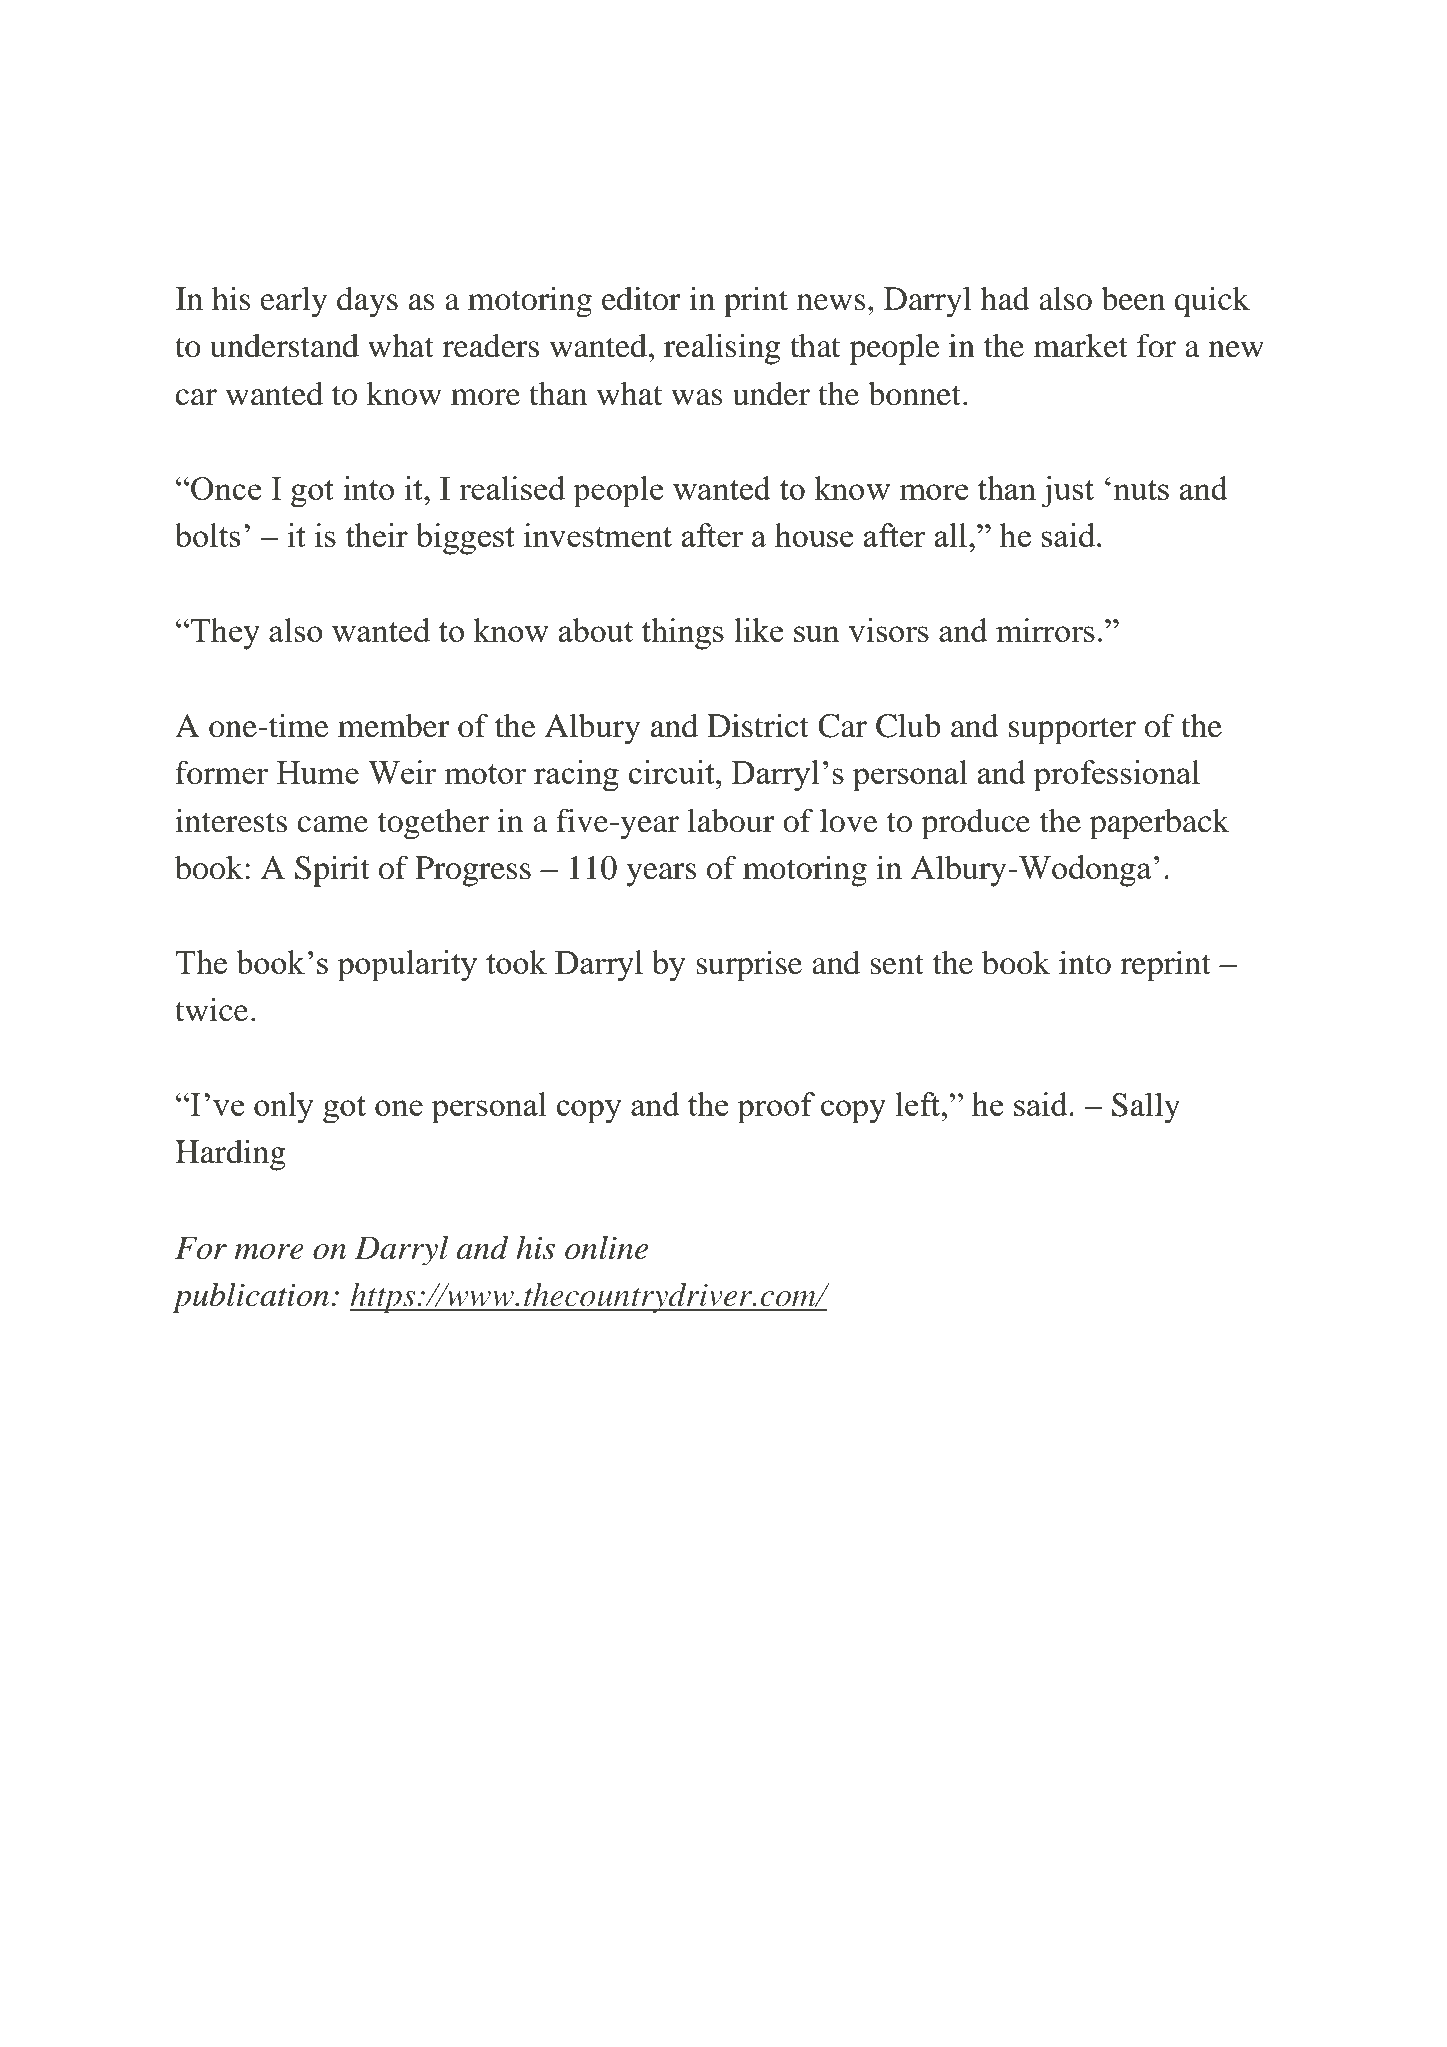 The width and height of the document is (1447, 2047). I want to click on things, so click(682, 634).
